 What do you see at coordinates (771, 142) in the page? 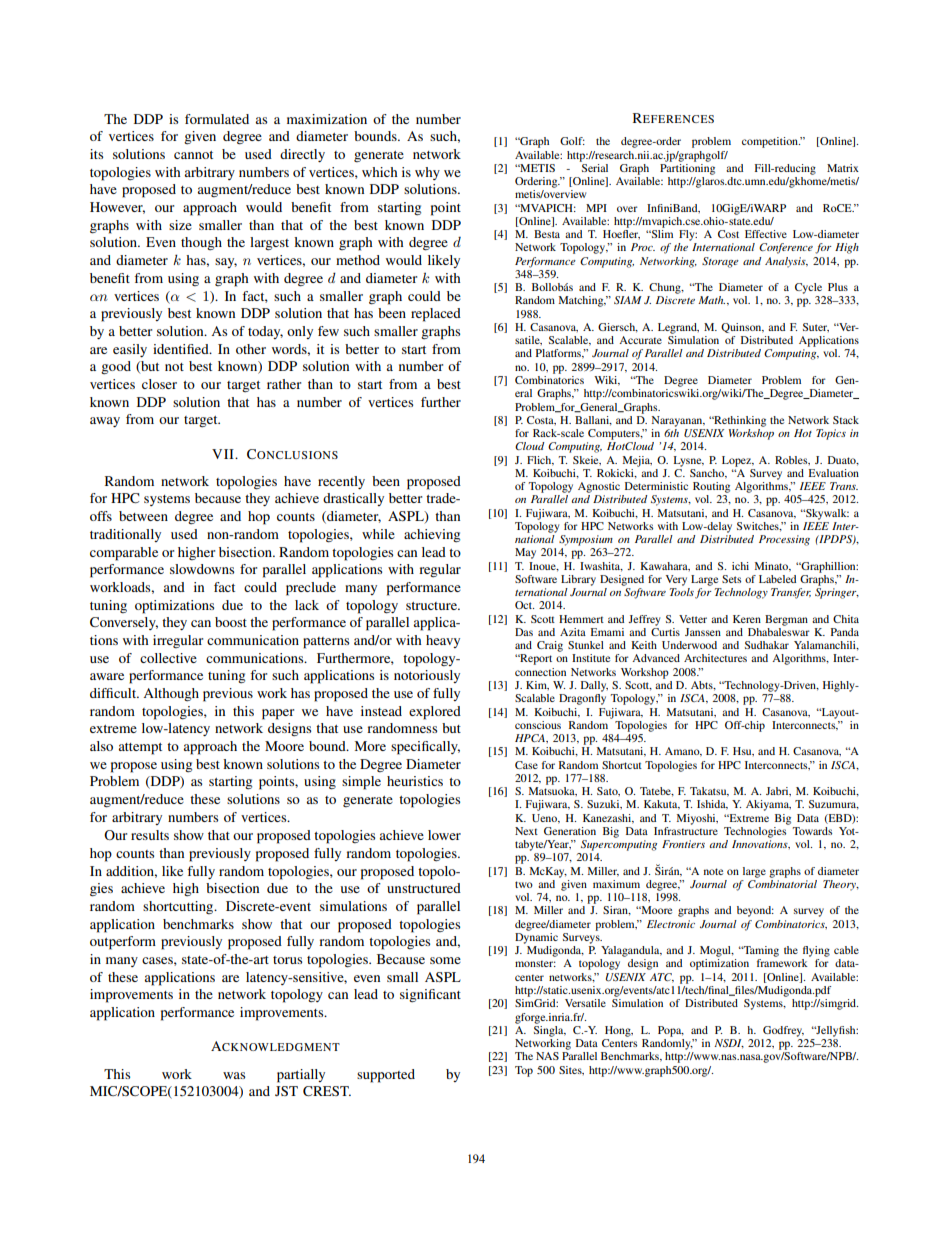
I see `competition` at bounding box center [771, 142].
